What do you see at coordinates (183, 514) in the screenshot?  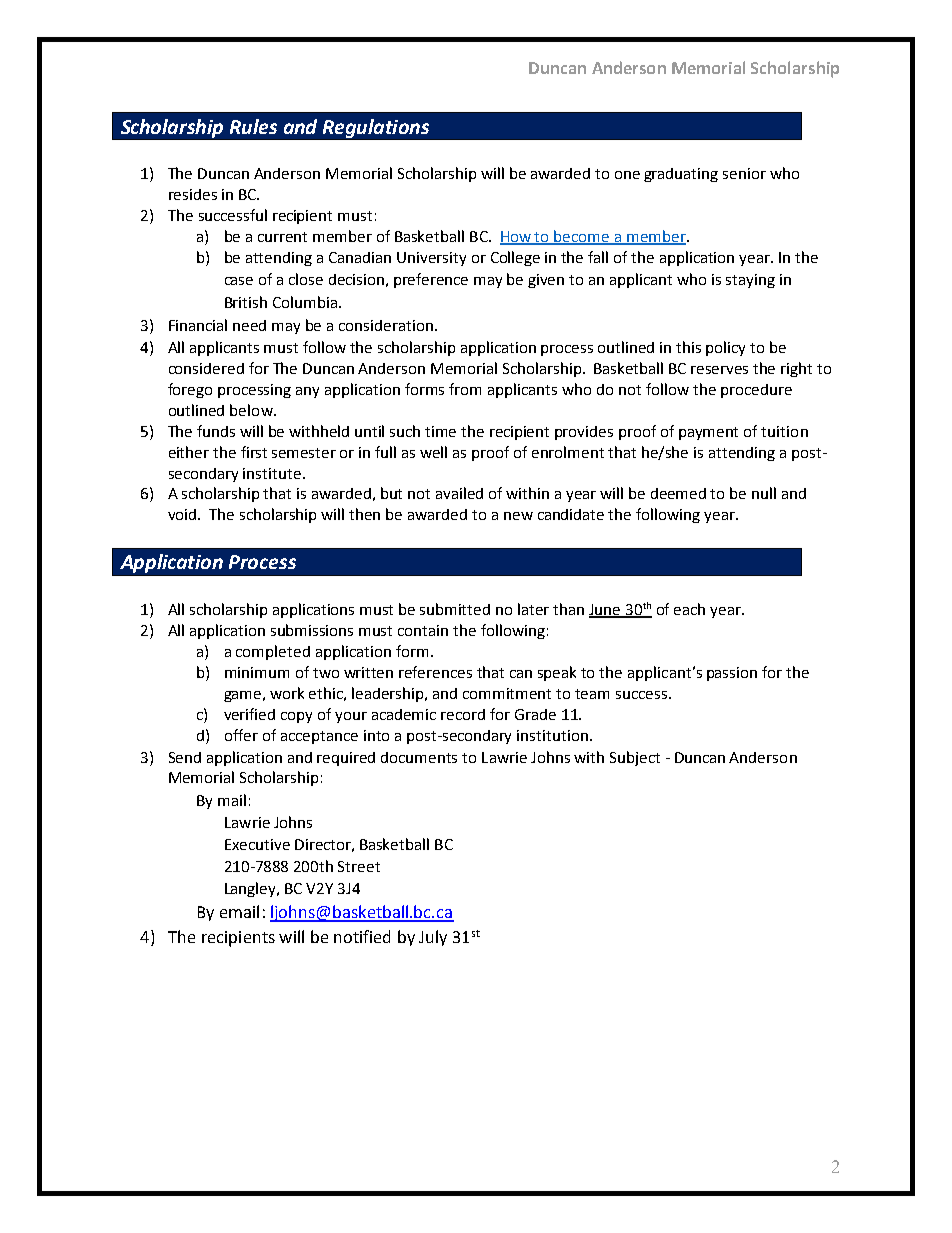 I see `void` at bounding box center [183, 514].
